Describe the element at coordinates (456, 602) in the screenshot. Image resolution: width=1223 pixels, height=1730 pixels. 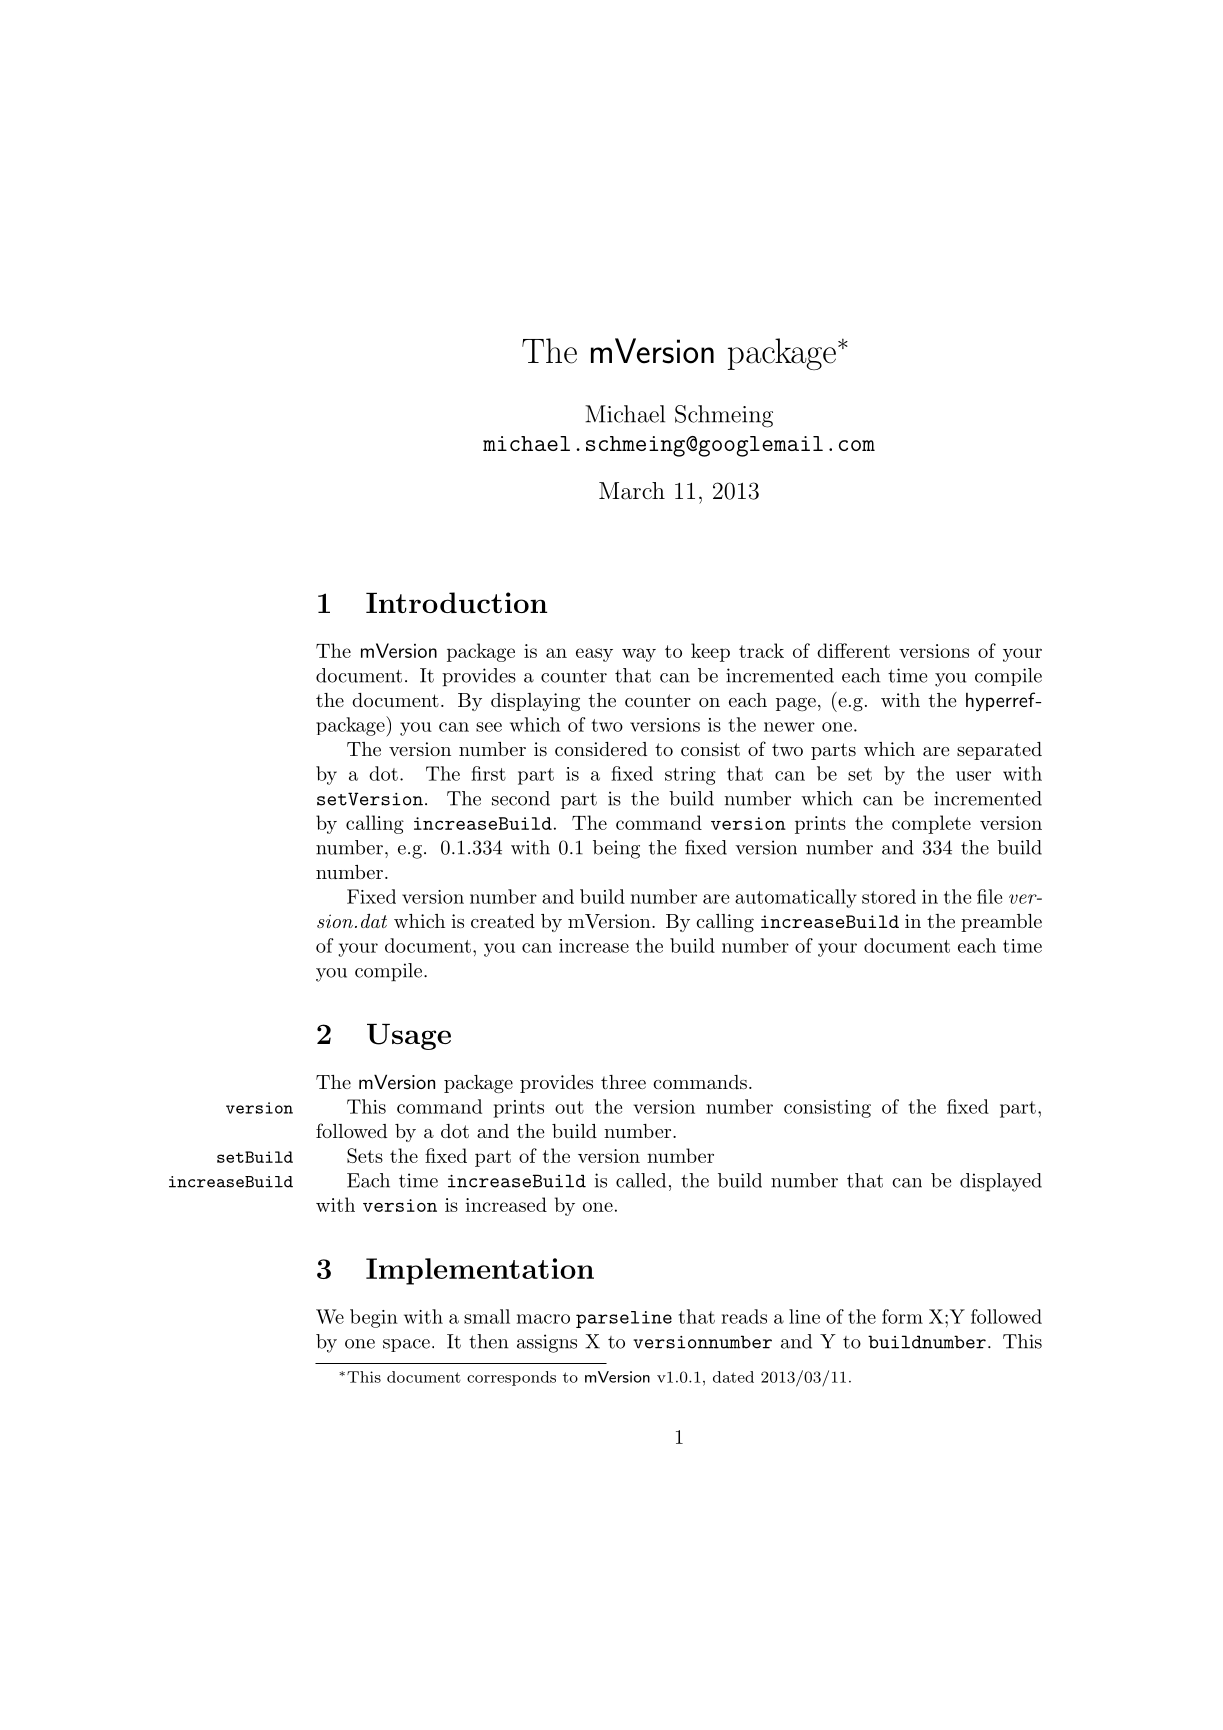
I see `Introduction` at that location.
